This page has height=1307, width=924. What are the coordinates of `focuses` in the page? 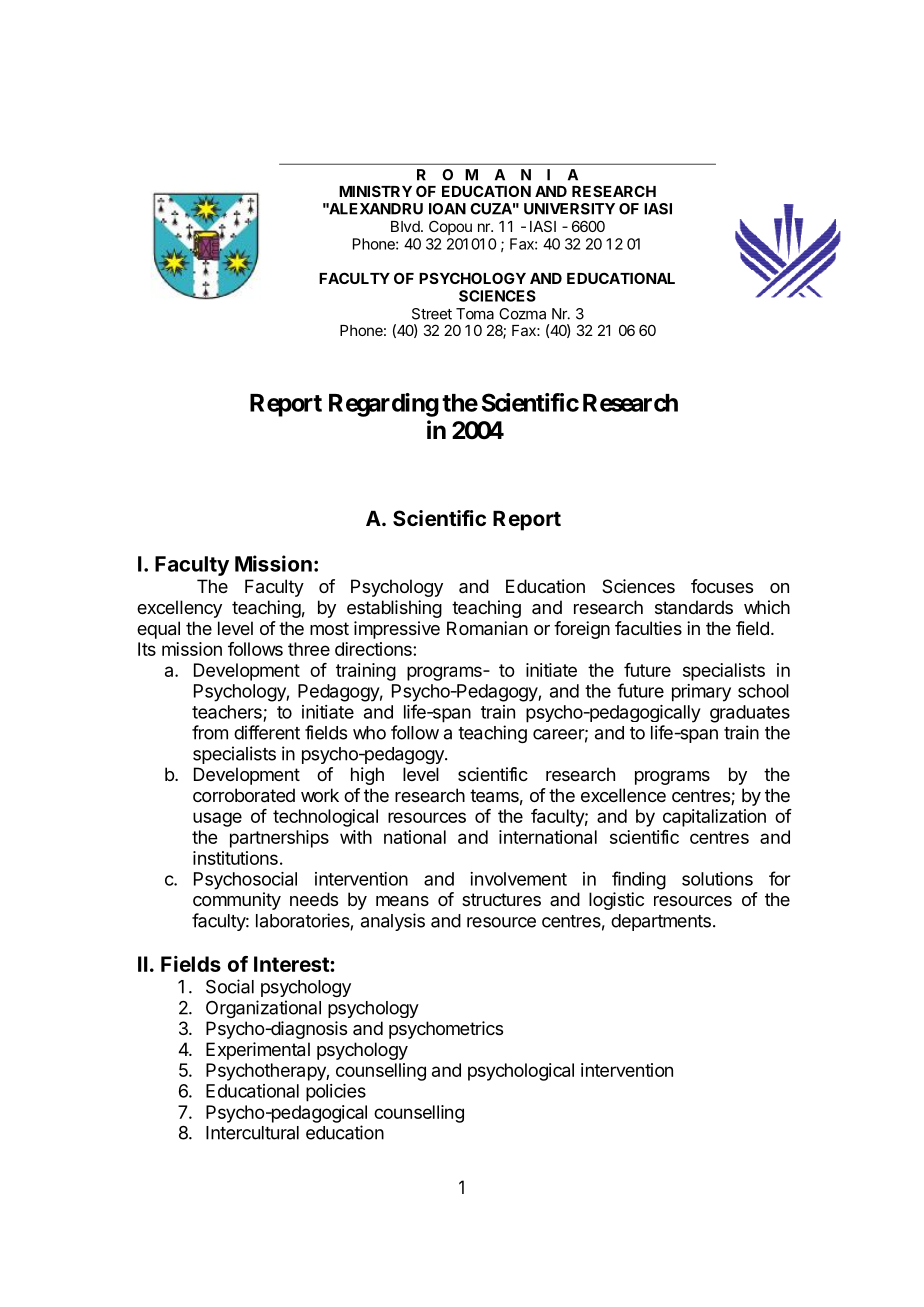 It's located at (722, 586).
